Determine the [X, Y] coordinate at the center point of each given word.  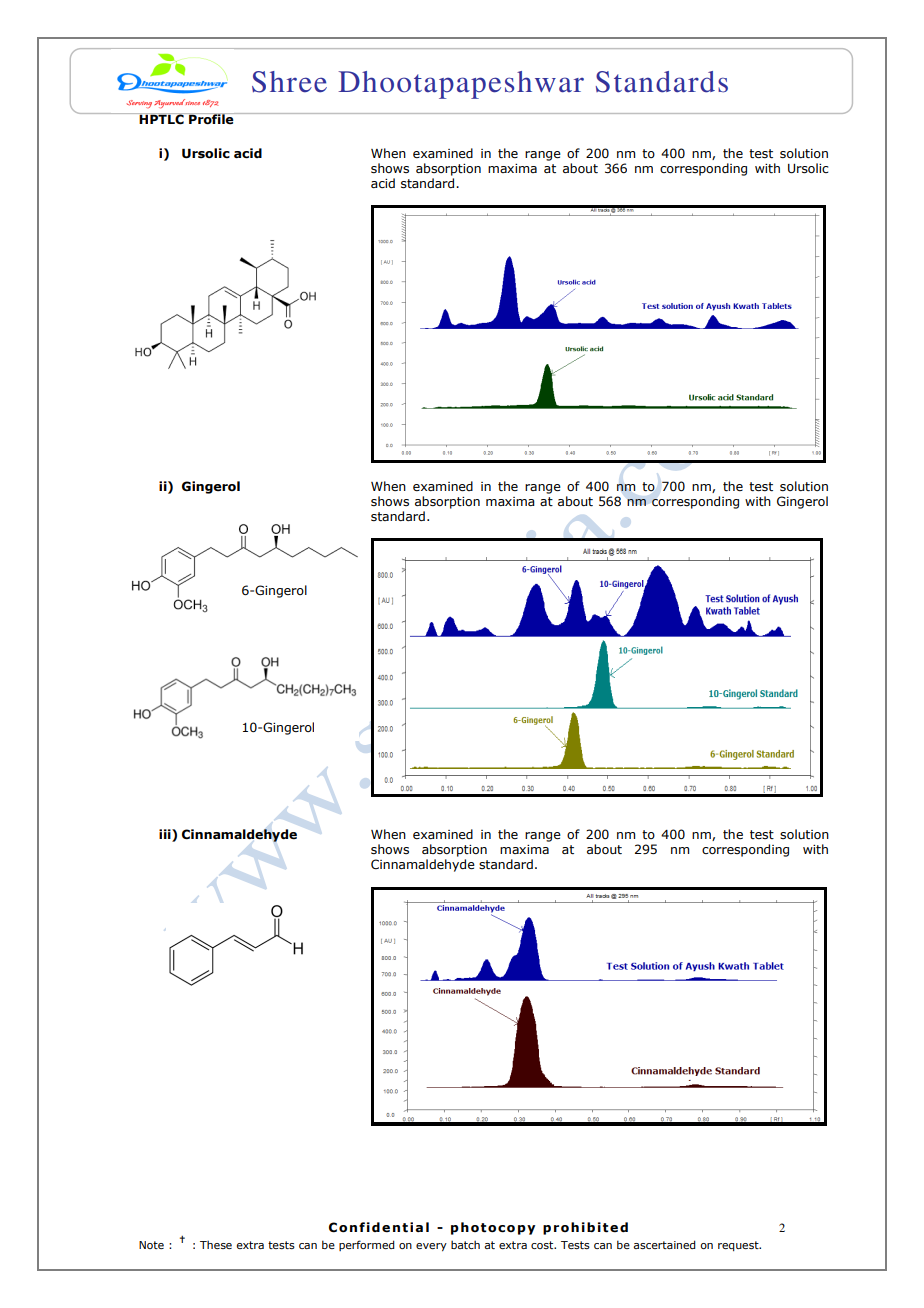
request [739, 1246]
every [431, 1247]
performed [367, 1245]
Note [151, 1245]
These [216, 1244]
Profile [211, 119]
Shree [289, 82]
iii [166, 835]
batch [465, 1244]
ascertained [664, 1244]
